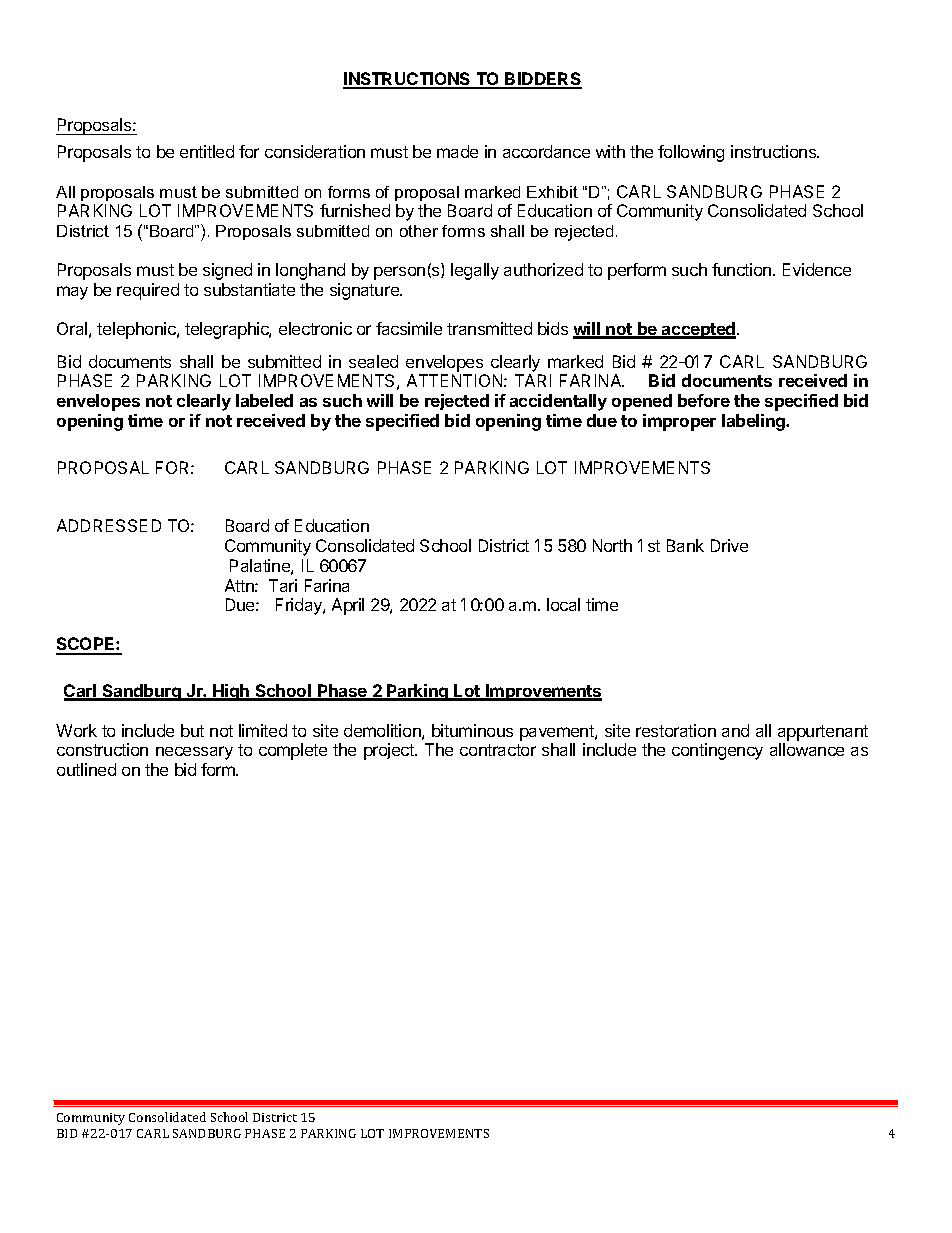 The height and width of the page is (1233, 952). What do you see at coordinates (194, 753) in the page?
I see `necessary` at bounding box center [194, 753].
